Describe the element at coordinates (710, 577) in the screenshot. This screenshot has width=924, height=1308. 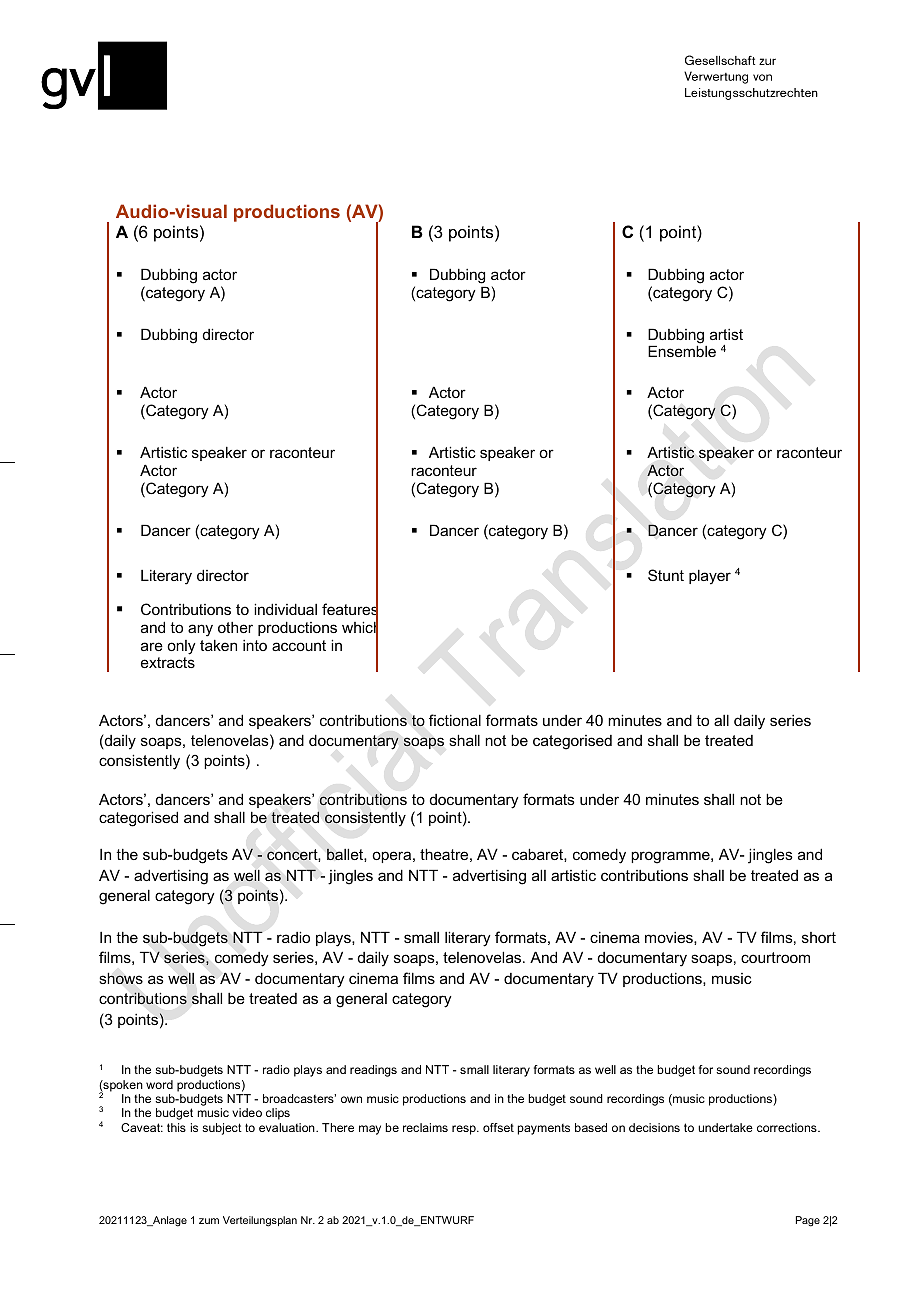
I see `player` at that location.
